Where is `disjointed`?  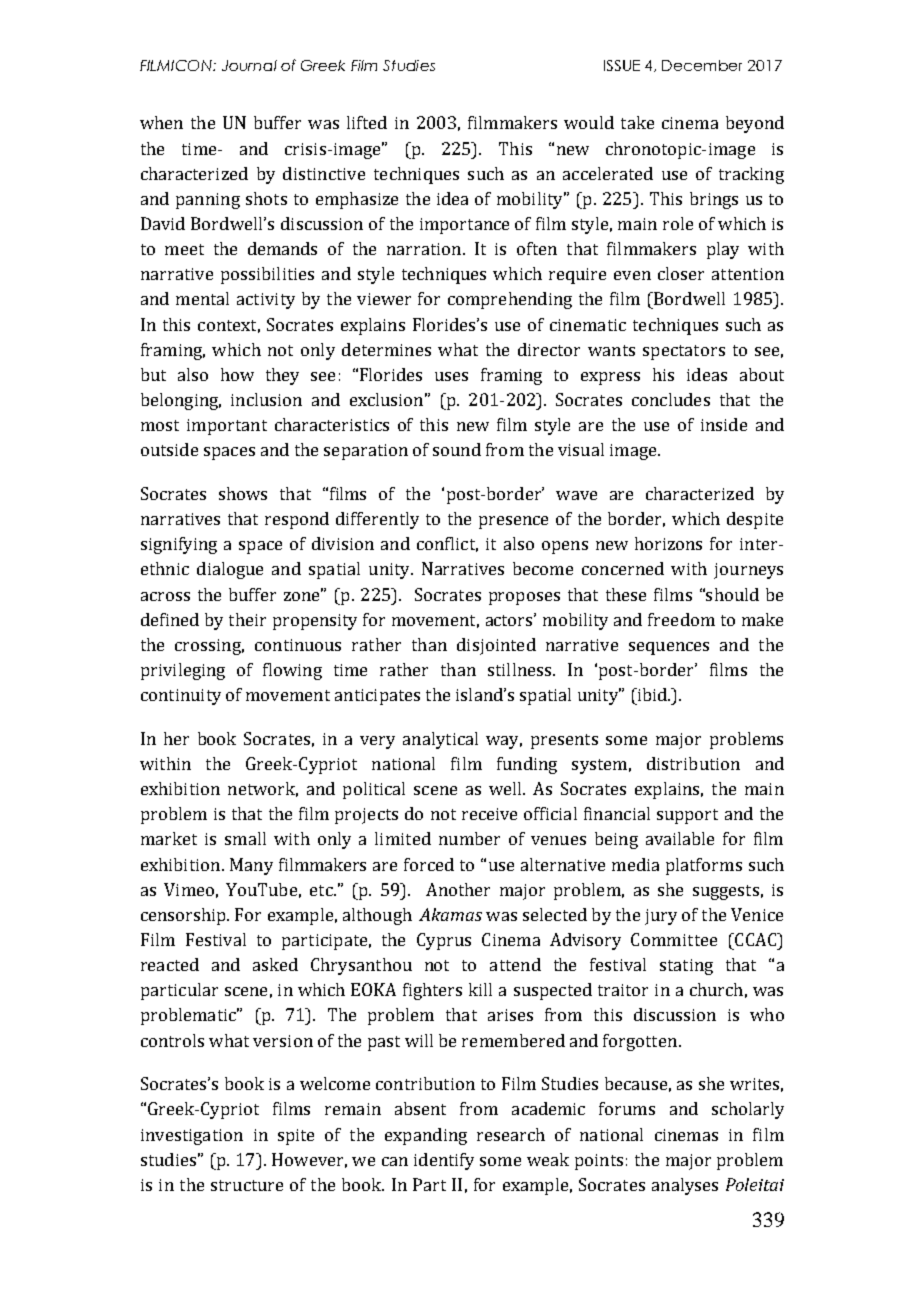 disjointed is located at coordinates (496, 646).
